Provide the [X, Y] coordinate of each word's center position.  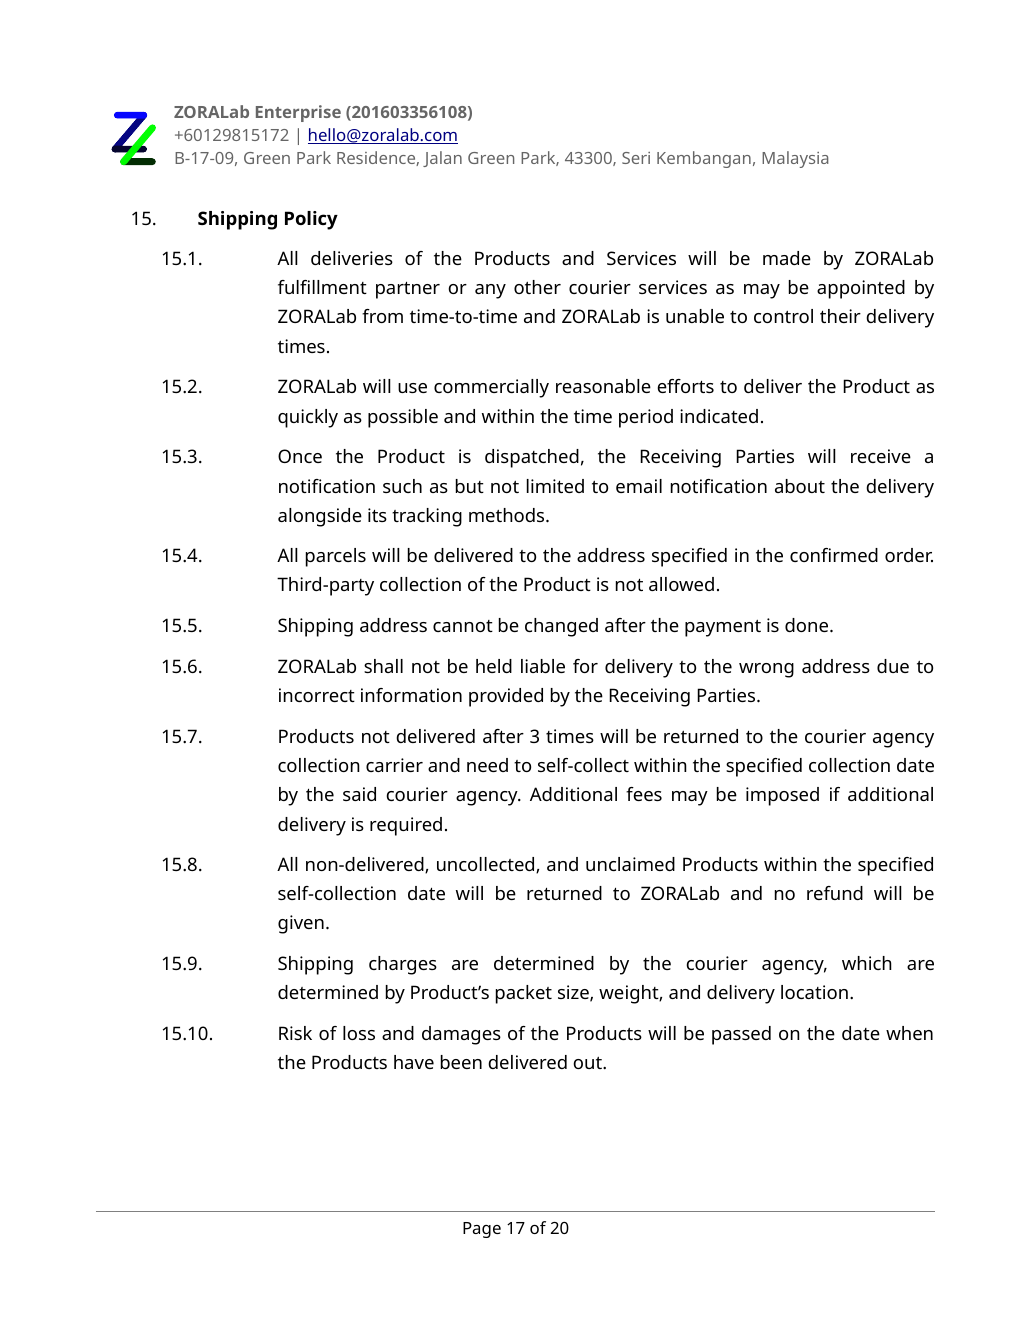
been [461, 1062]
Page [482, 1230]
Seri [636, 158]
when [909, 1033]
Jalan [442, 159]
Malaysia [795, 159]
